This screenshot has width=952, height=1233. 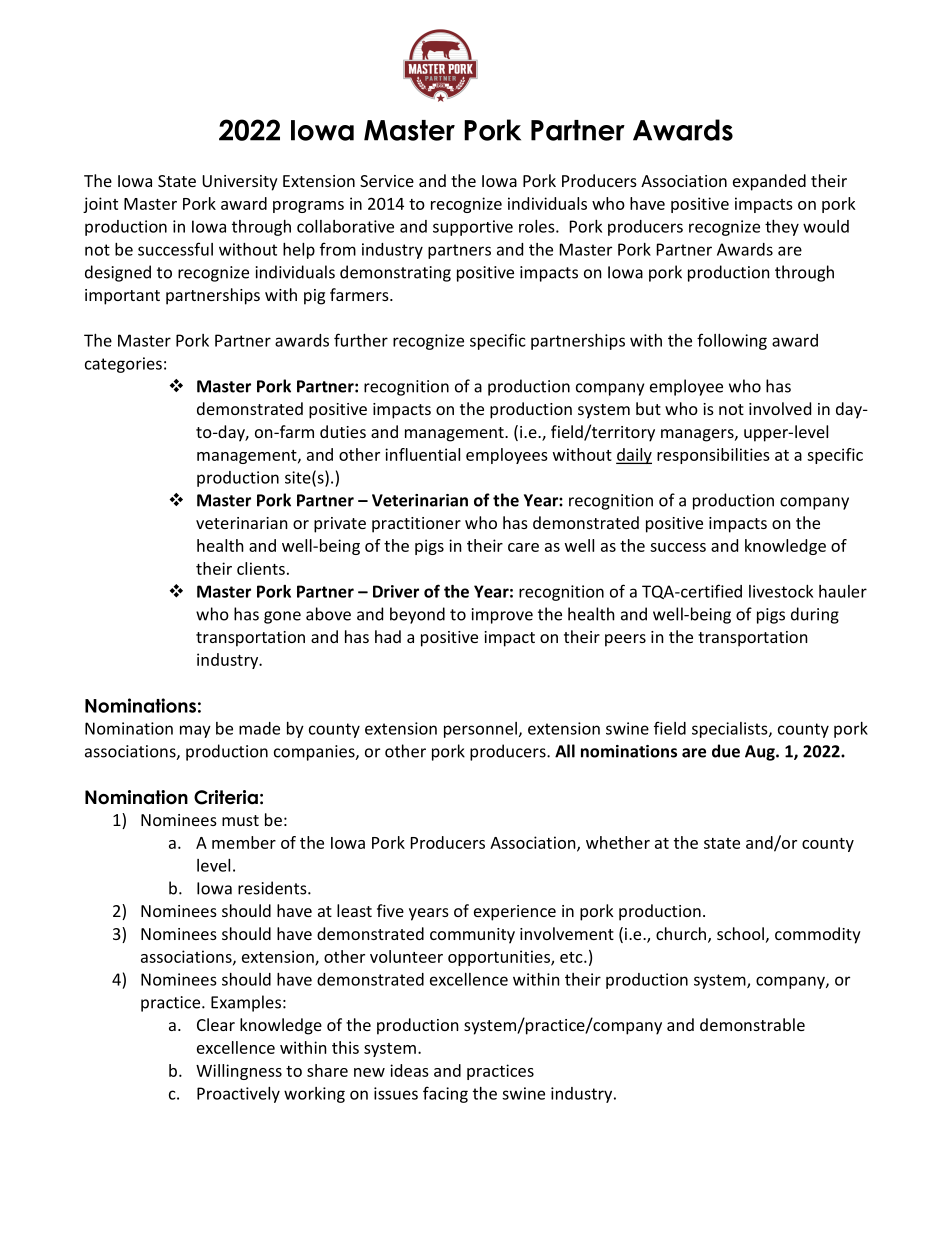 I want to click on Willingness, so click(x=239, y=1072).
